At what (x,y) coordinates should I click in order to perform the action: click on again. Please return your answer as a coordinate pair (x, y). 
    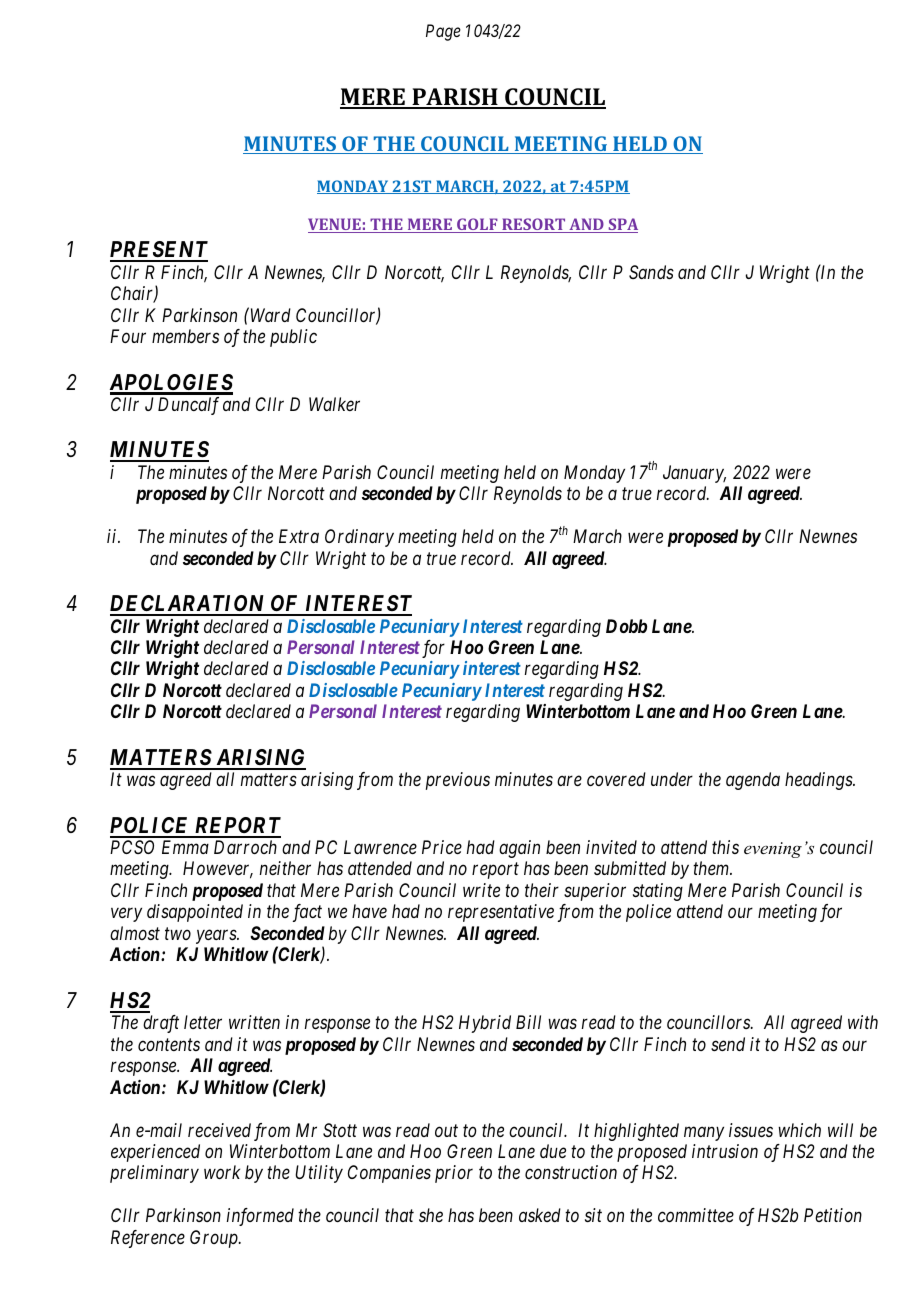
    Looking at the image, I should click on (519, 849).
